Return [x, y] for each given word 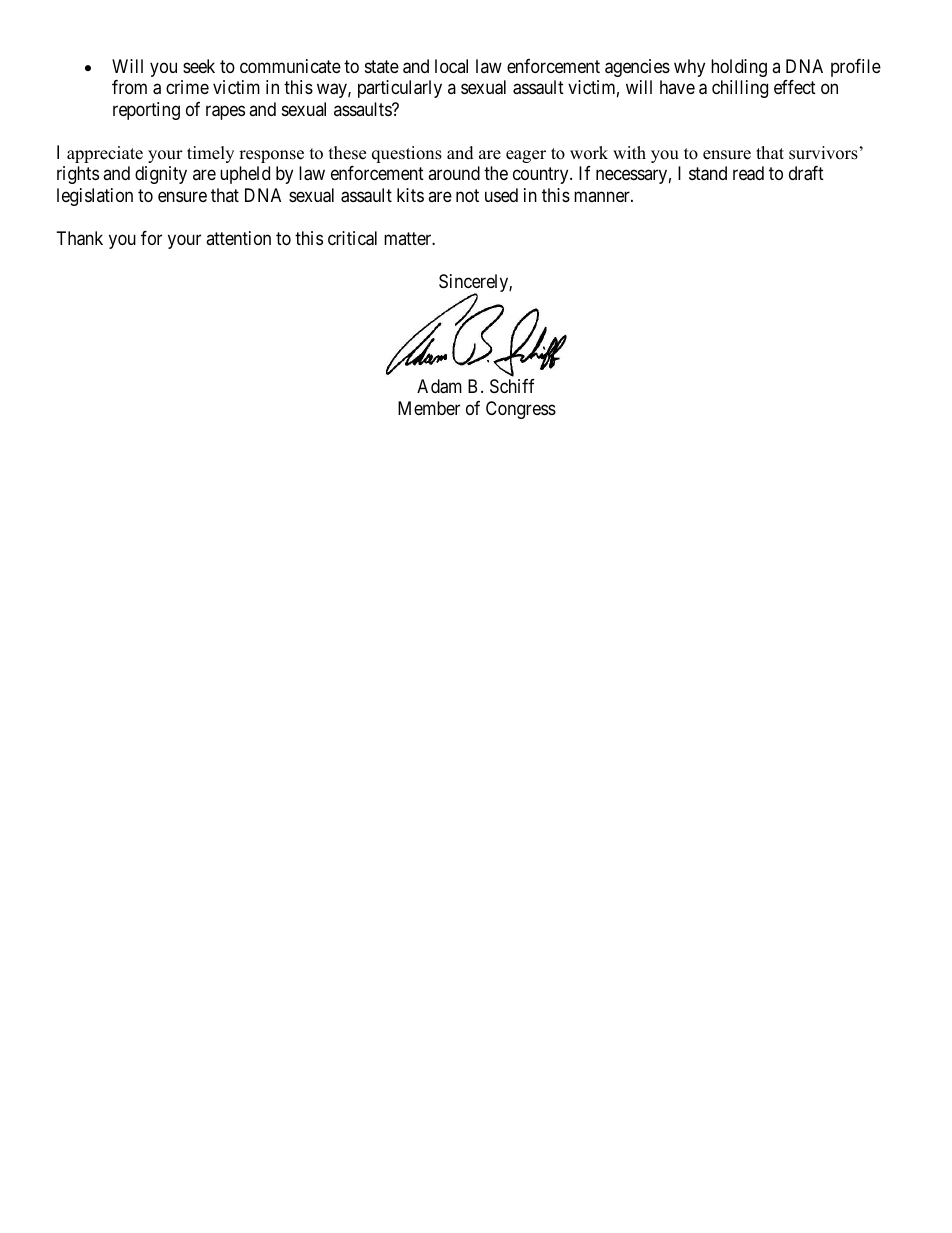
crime [187, 87]
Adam [439, 386]
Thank [80, 238]
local [451, 66]
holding [739, 68]
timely [210, 154]
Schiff [512, 386]
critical [352, 238]
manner [603, 196]
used [501, 195]
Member [429, 408]
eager [526, 156]
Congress [521, 410]
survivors [823, 153]
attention [238, 238]
